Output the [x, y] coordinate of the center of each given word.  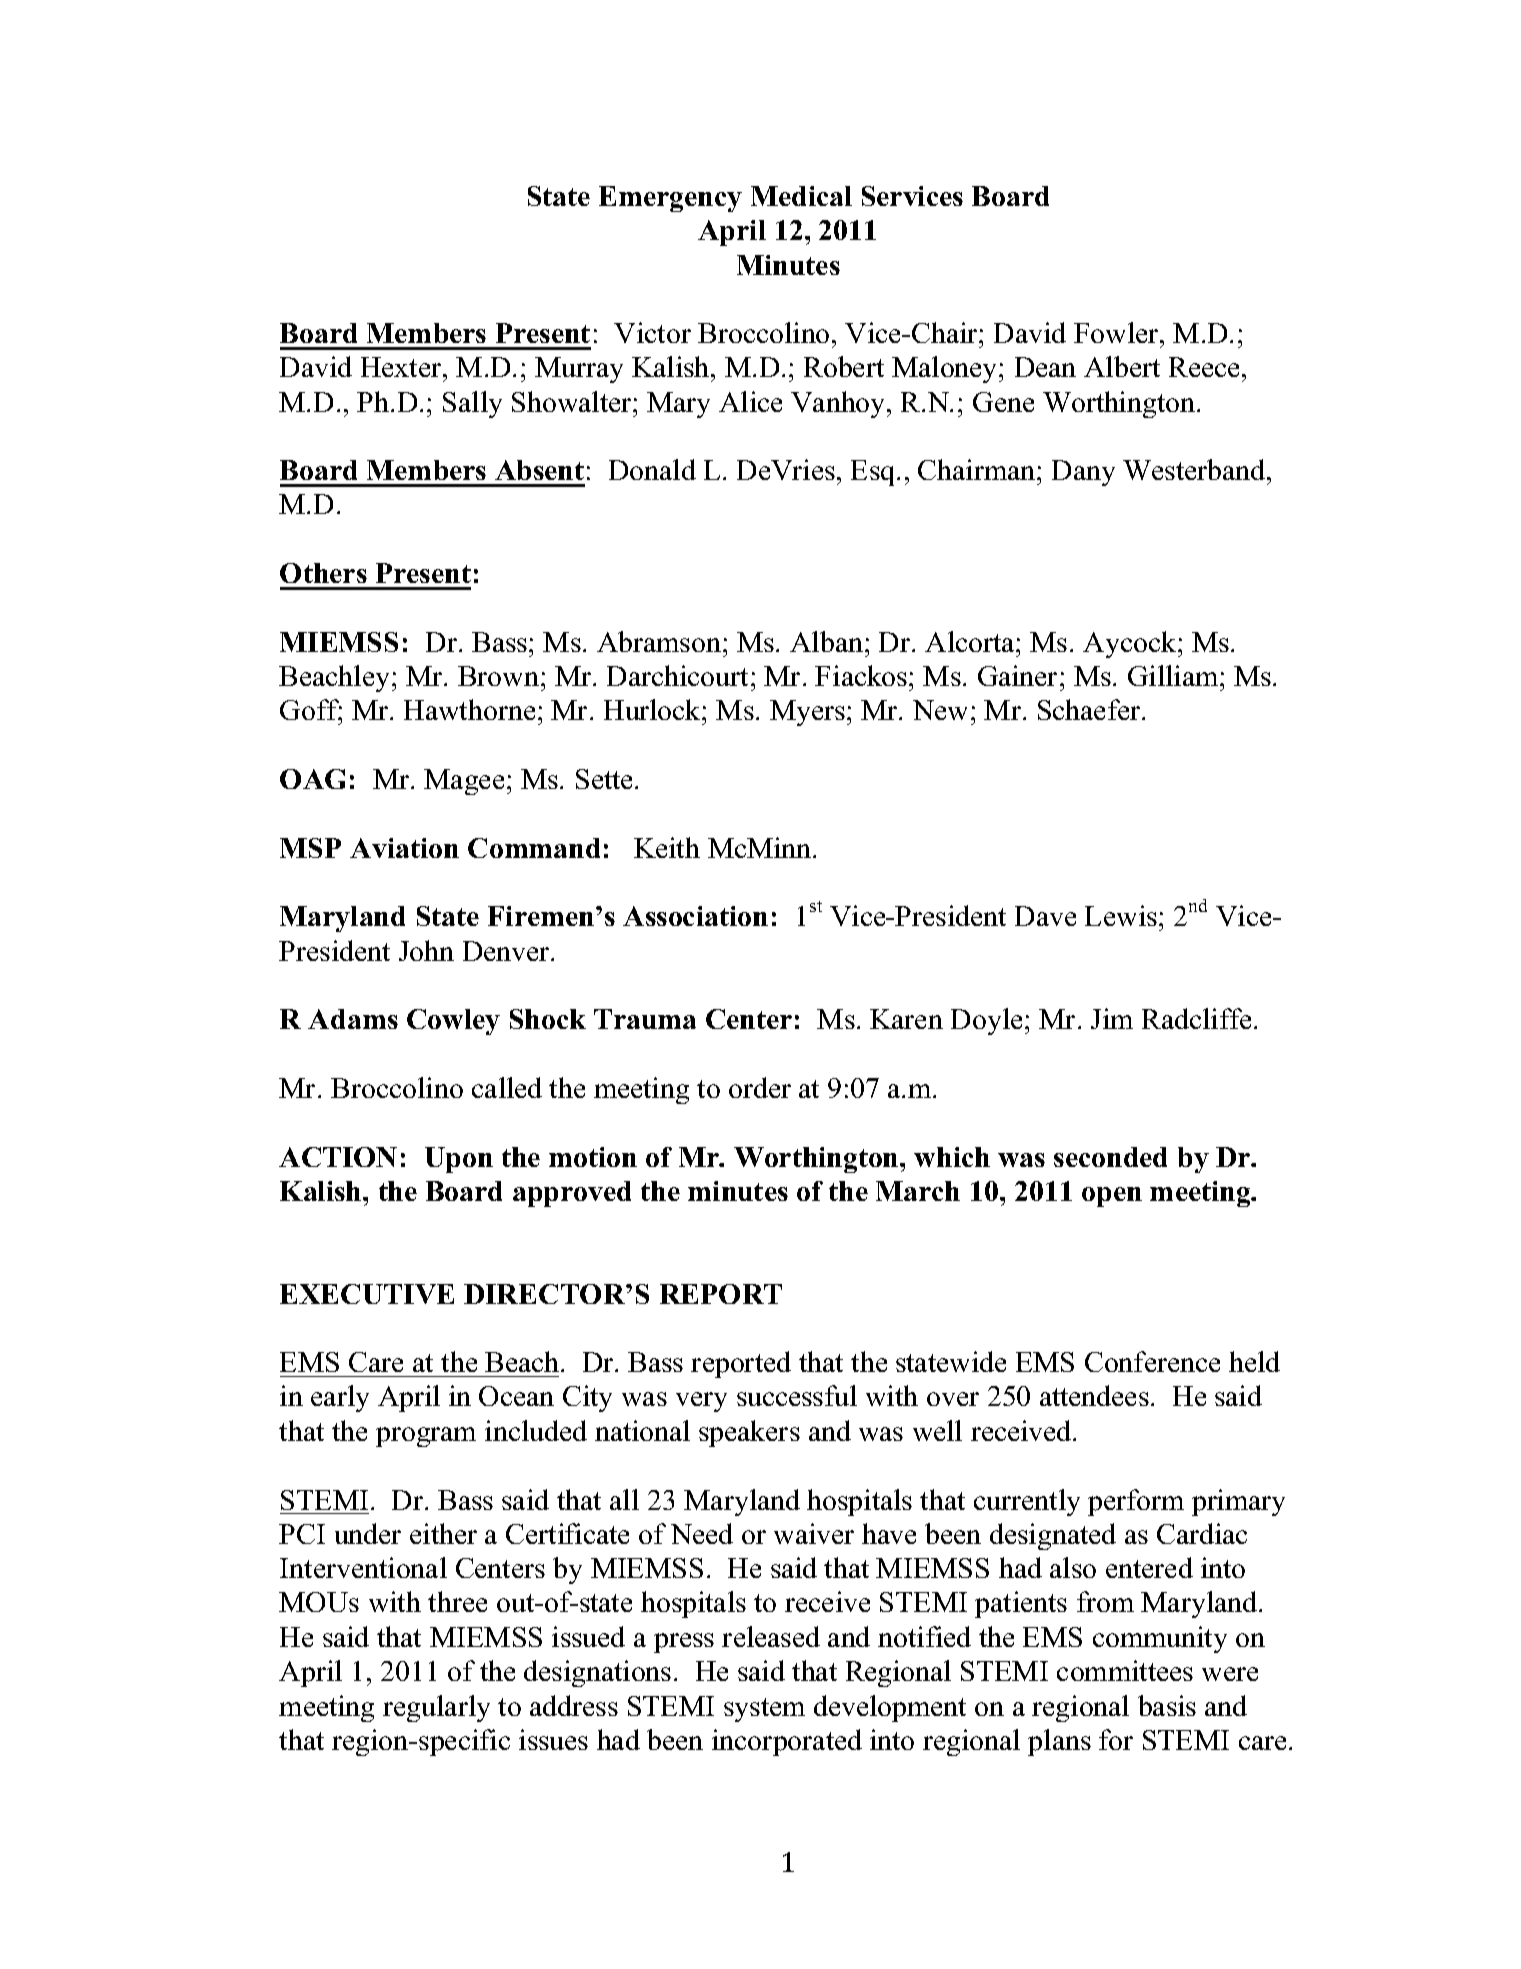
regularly [436, 1708]
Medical [801, 196]
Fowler [1117, 332]
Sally [472, 404]
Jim [1112, 1018]
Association [695, 916]
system [764, 1710]
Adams [353, 1019]
